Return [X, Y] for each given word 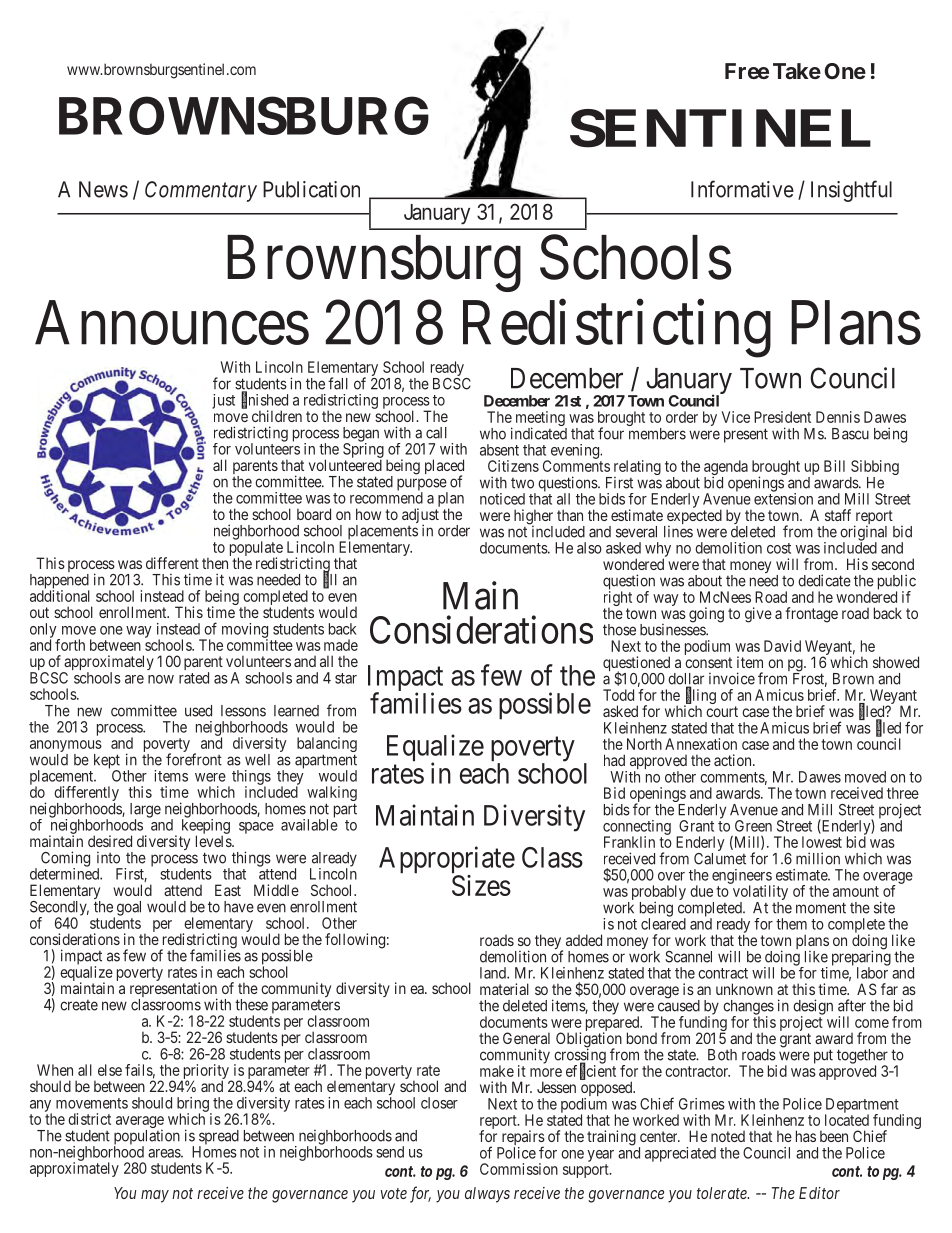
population [147, 1138]
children [277, 416]
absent [499, 450]
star [346, 678]
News [103, 189]
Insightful [851, 191]
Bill [834, 466]
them [791, 924]
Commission [519, 1169]
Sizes [481, 885]
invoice [732, 678]
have [239, 907]
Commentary [201, 191]
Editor [819, 1193]
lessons [243, 711]
